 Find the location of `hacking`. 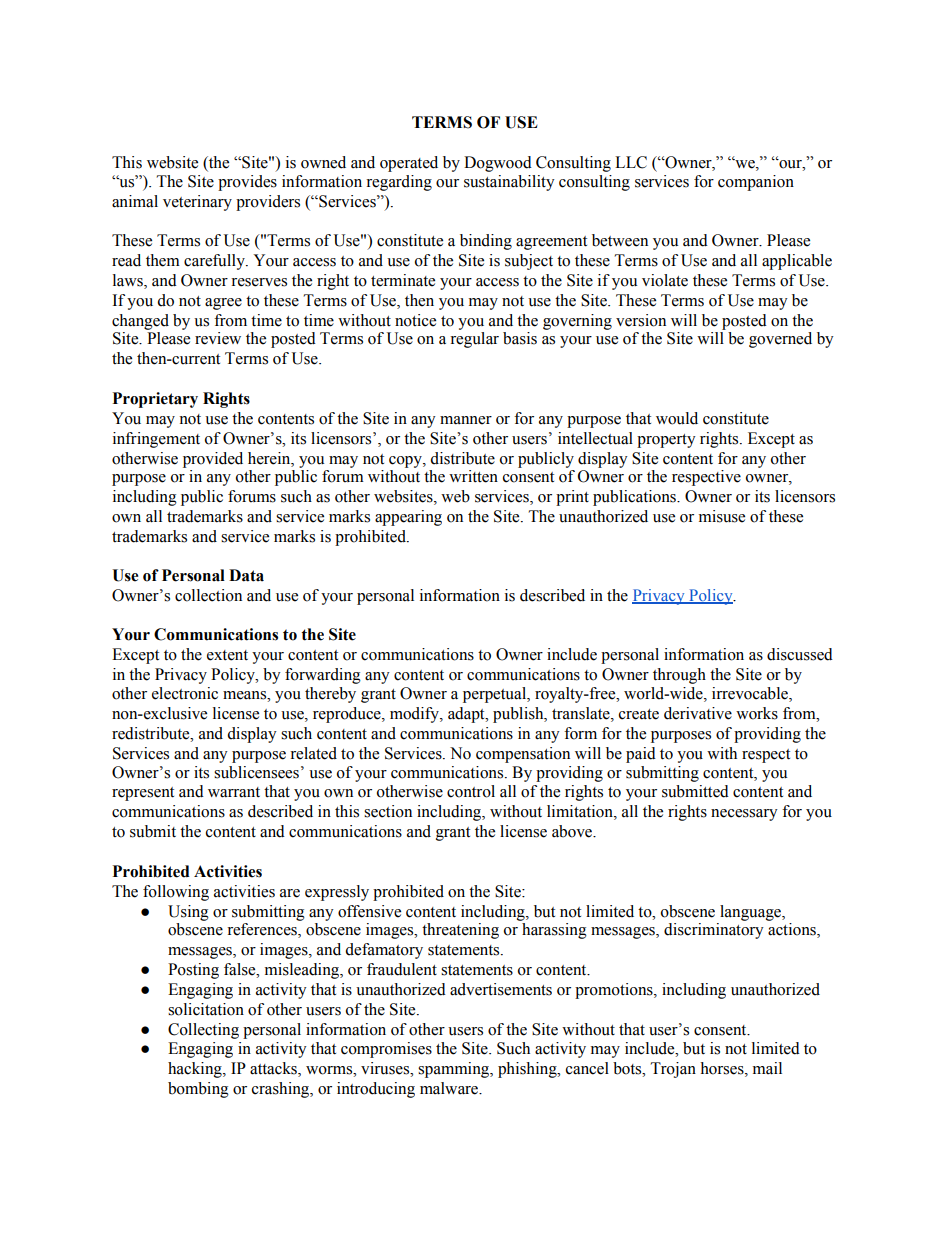

hacking is located at coordinates (196, 1070).
